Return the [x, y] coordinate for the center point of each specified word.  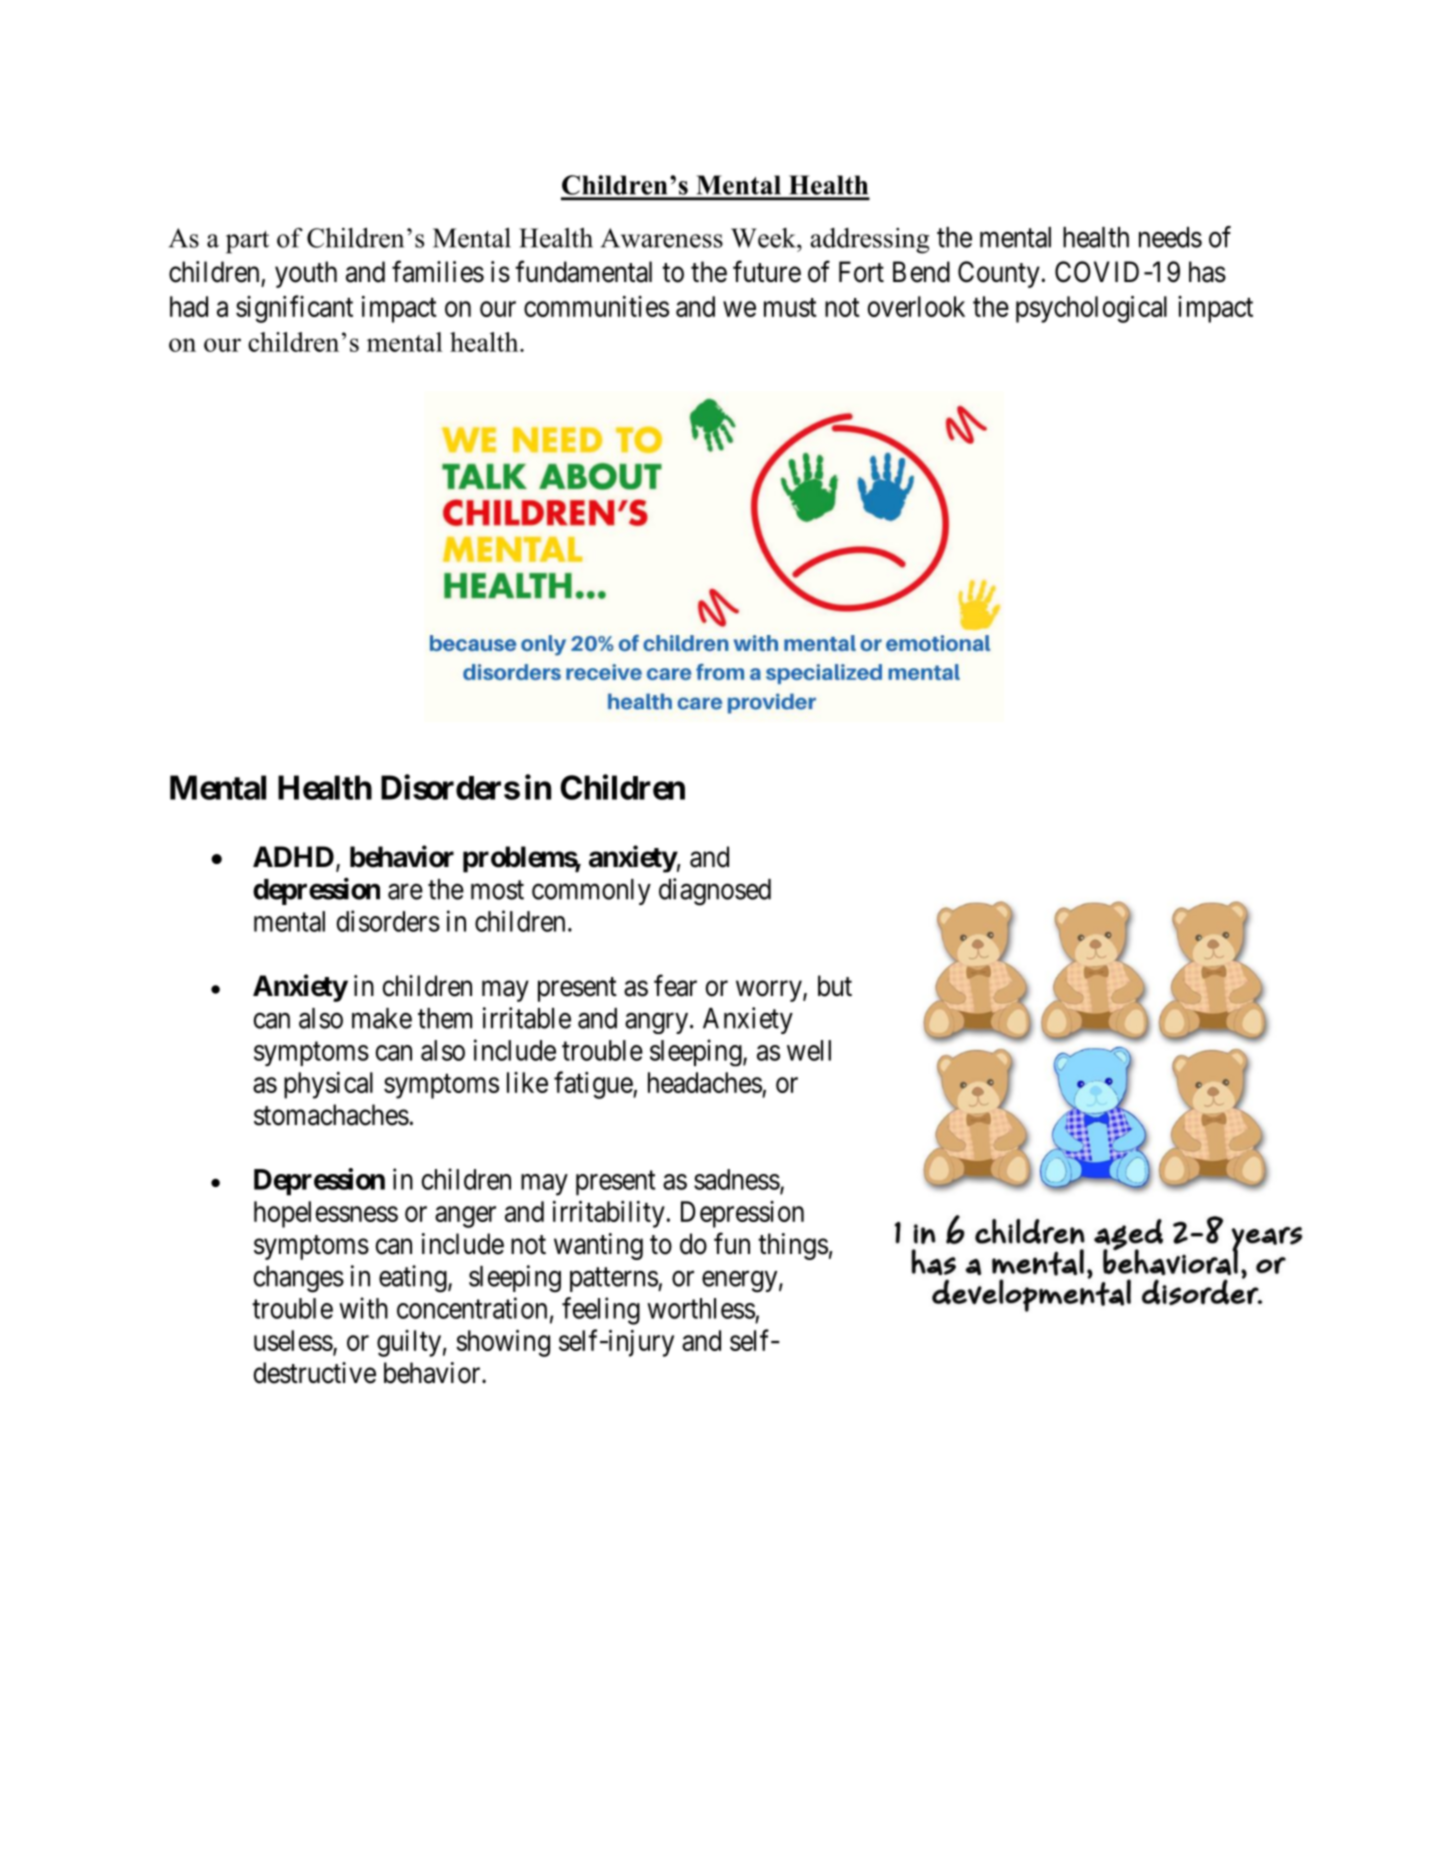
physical [328, 1085]
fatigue [594, 1085]
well [809, 1050]
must [790, 307]
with [363, 1308]
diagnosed [715, 892]
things [793, 1246]
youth [306, 274]
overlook [916, 306]
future [767, 271]
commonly [591, 892]
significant [294, 309]
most [497, 890]
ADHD [293, 856]
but [835, 986]
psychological [1091, 309]
